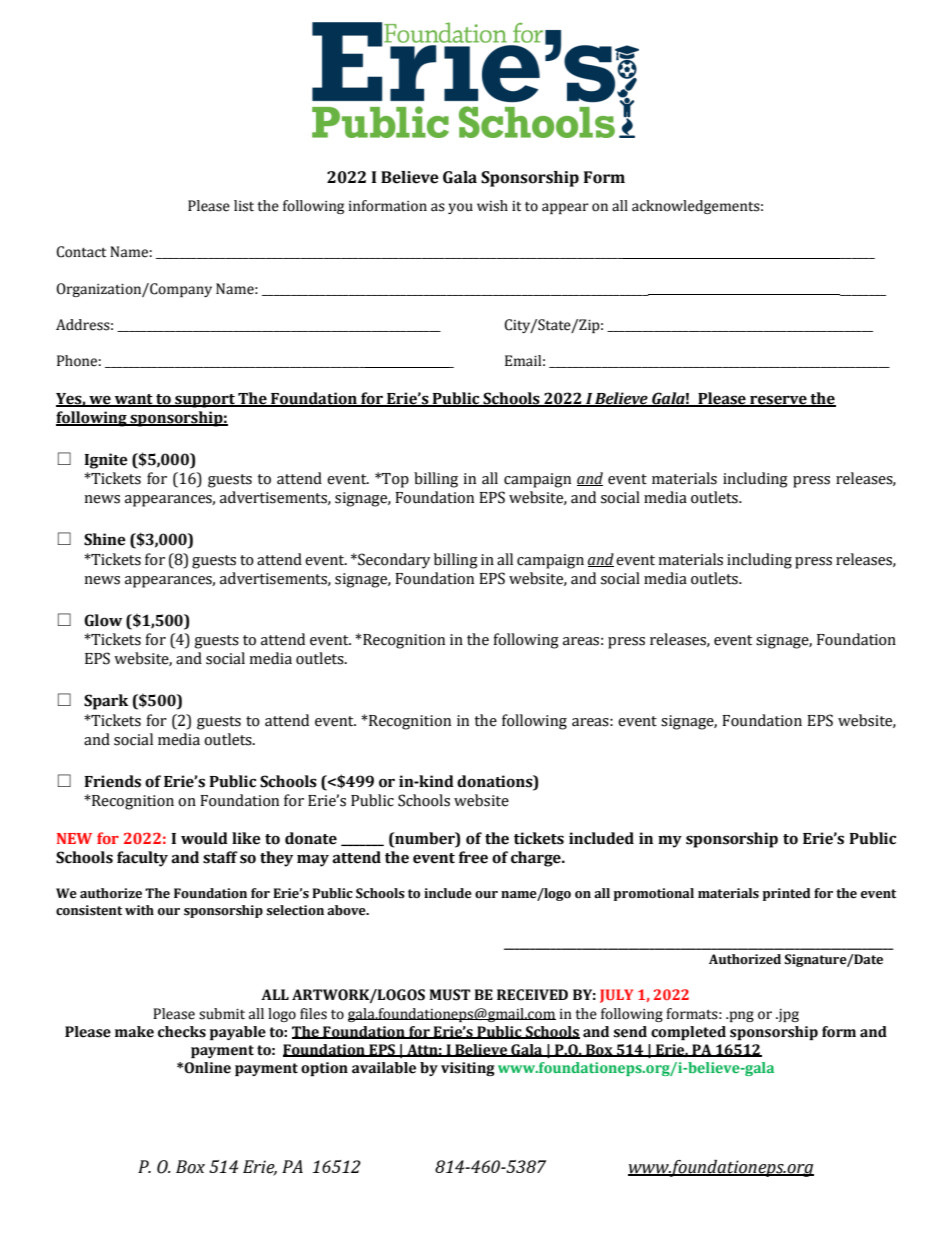 This screenshot has height=1233, width=952. Describe the element at coordinates (492, 206) in the screenshot. I see `wish` at that location.
